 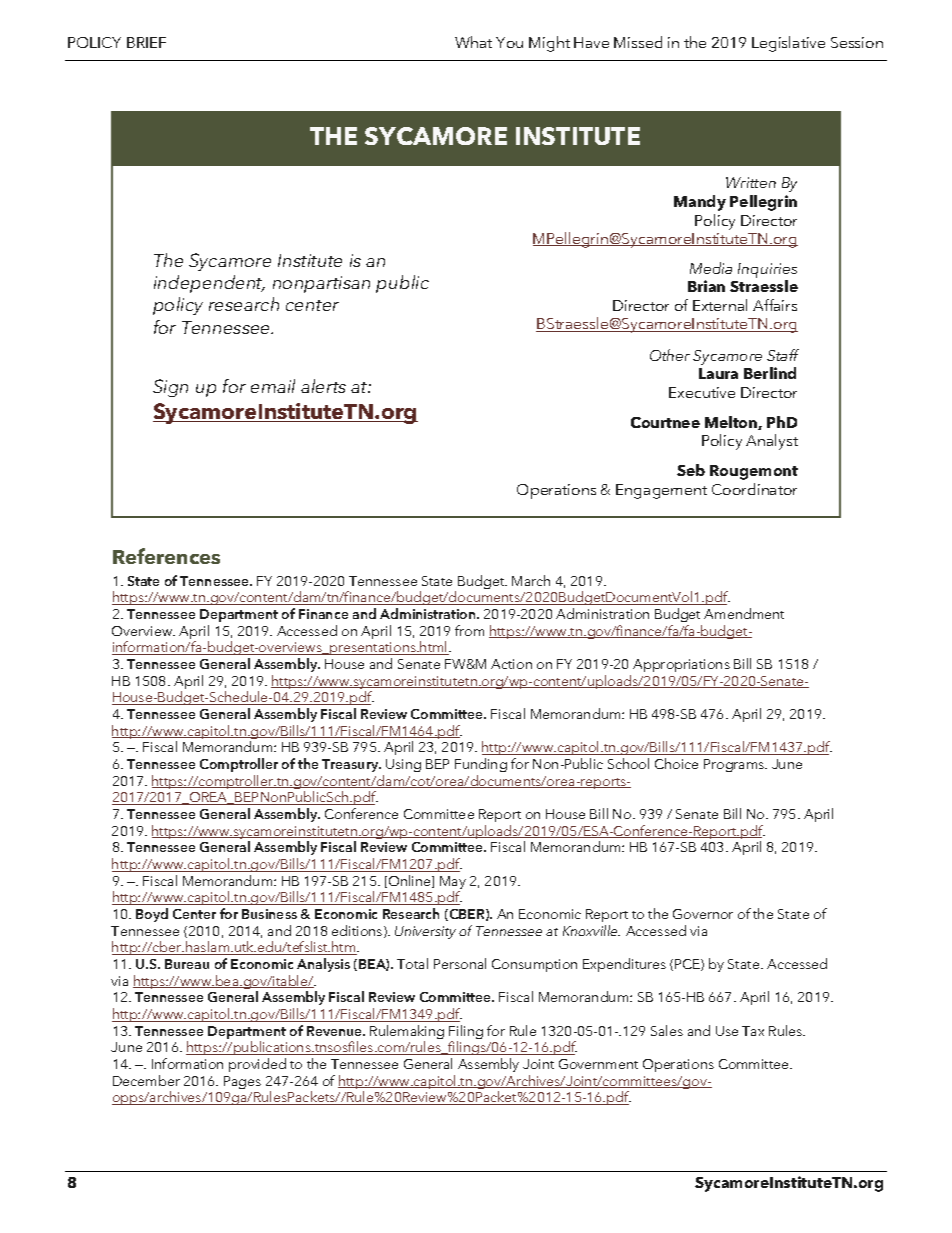 I want to click on Pages, so click(x=242, y=1082).
